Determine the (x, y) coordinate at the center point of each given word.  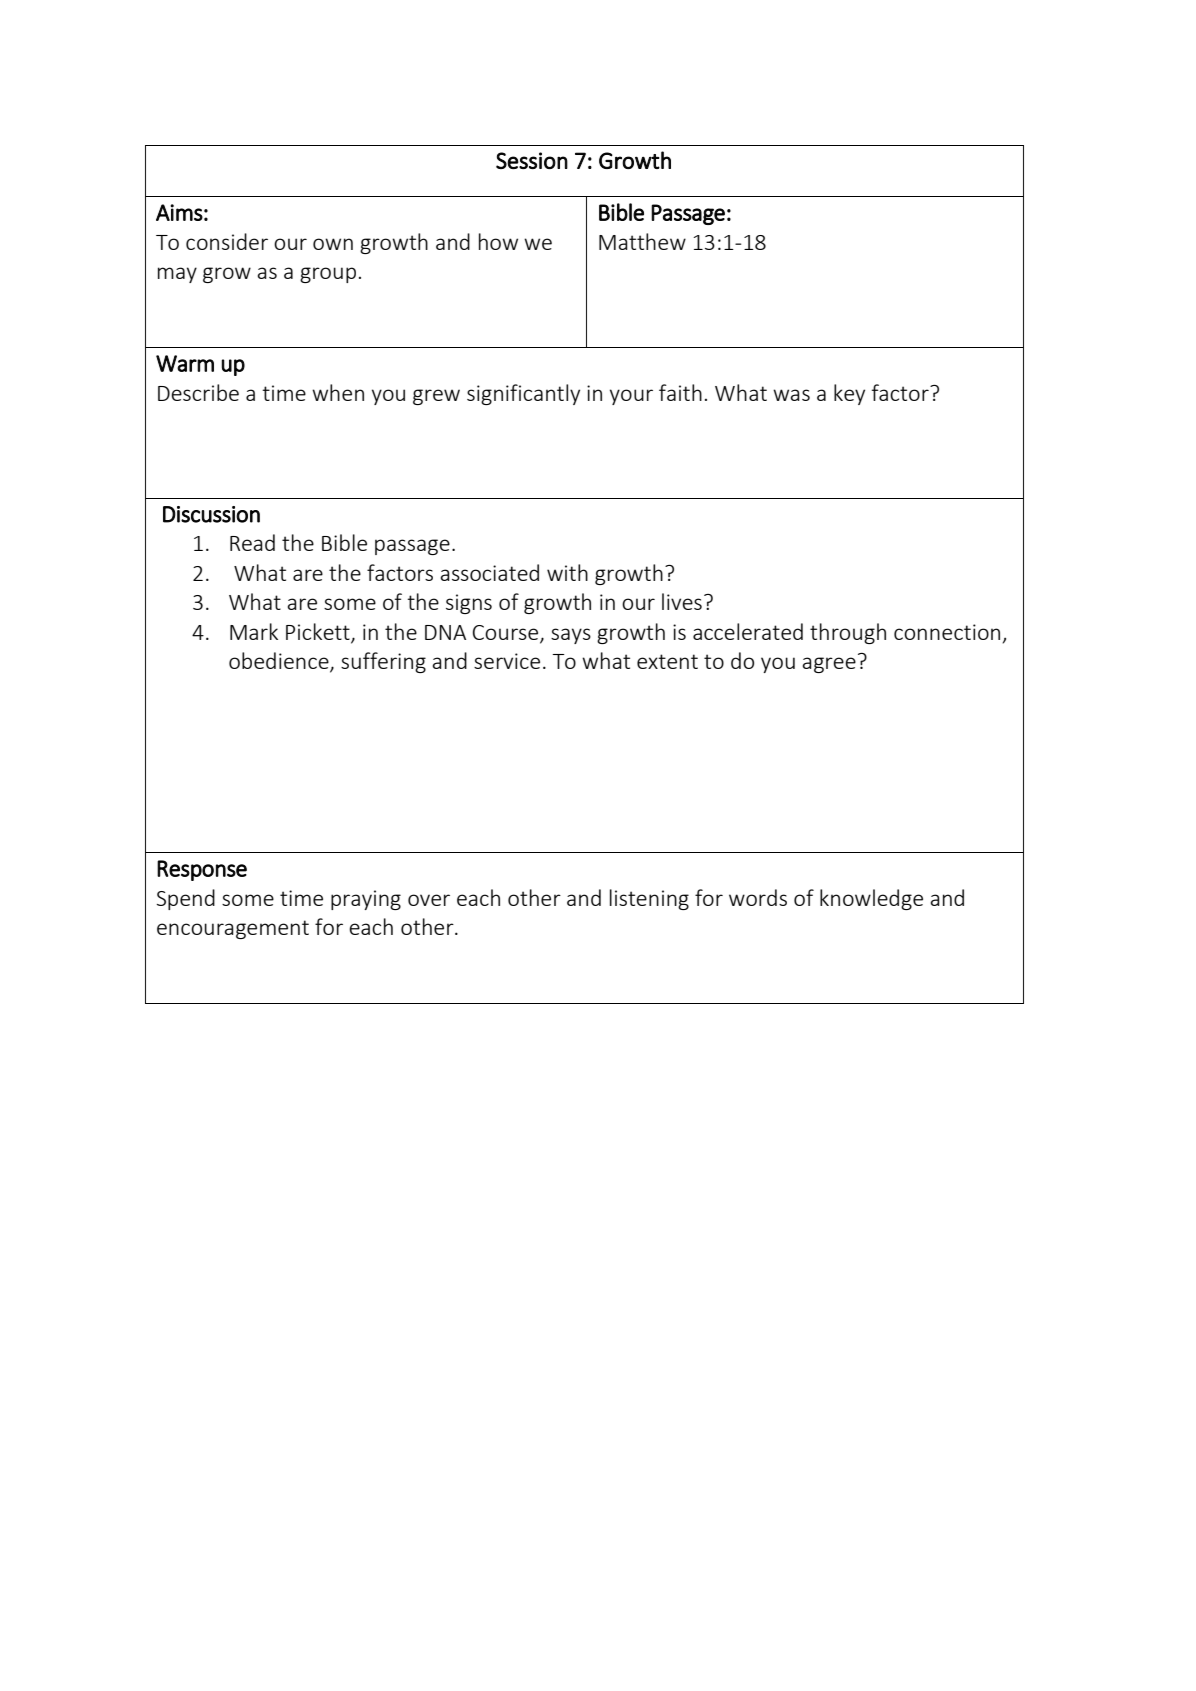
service (507, 661)
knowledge (871, 899)
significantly (523, 394)
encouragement (233, 929)
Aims (179, 212)
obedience (280, 662)
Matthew (642, 241)
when (338, 392)
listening (649, 899)
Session (532, 160)
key (849, 394)
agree (829, 665)
